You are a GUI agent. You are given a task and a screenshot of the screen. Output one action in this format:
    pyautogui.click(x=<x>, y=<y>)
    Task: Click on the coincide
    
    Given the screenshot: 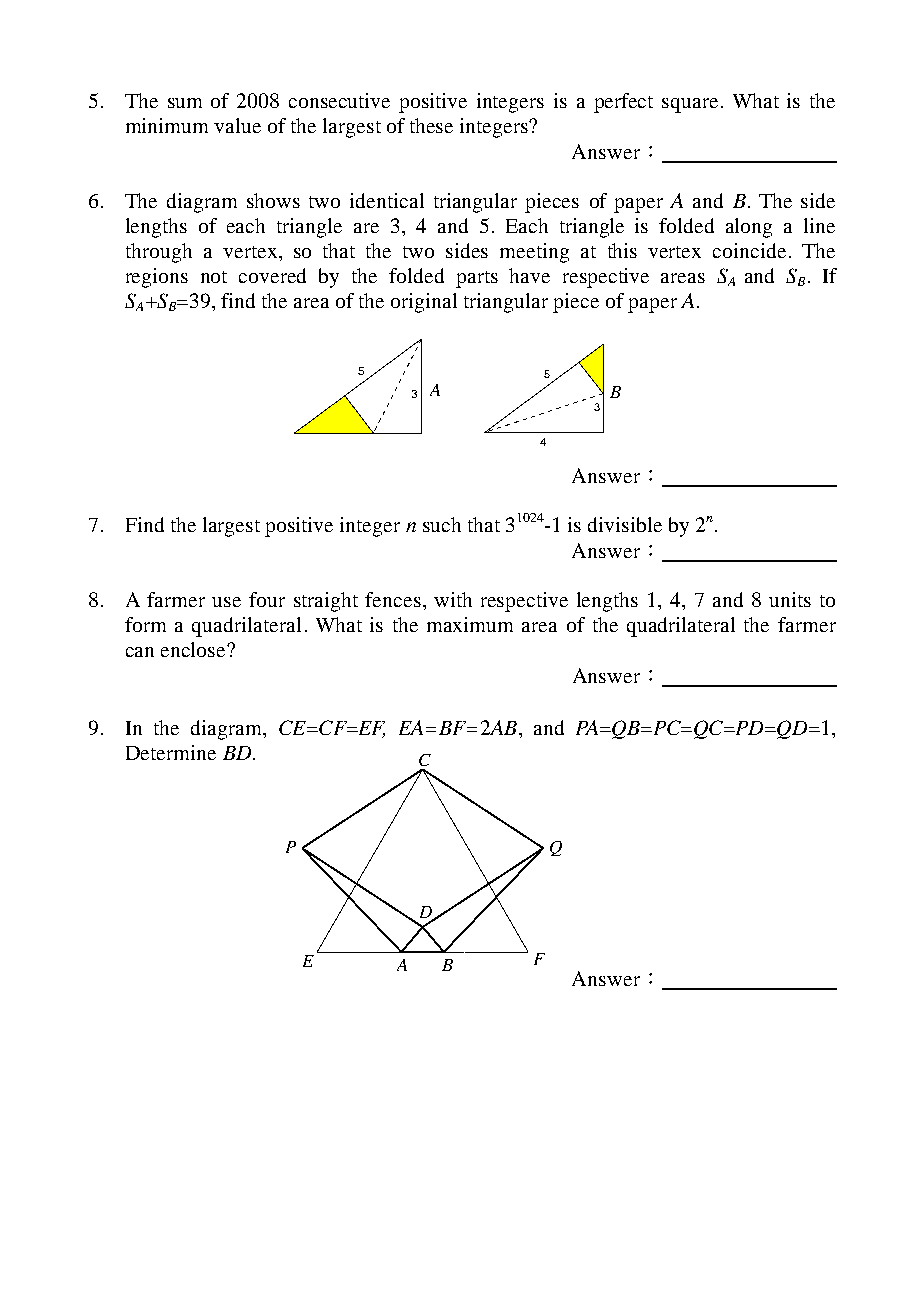 What is the action you would take?
    pyautogui.click(x=749, y=250)
